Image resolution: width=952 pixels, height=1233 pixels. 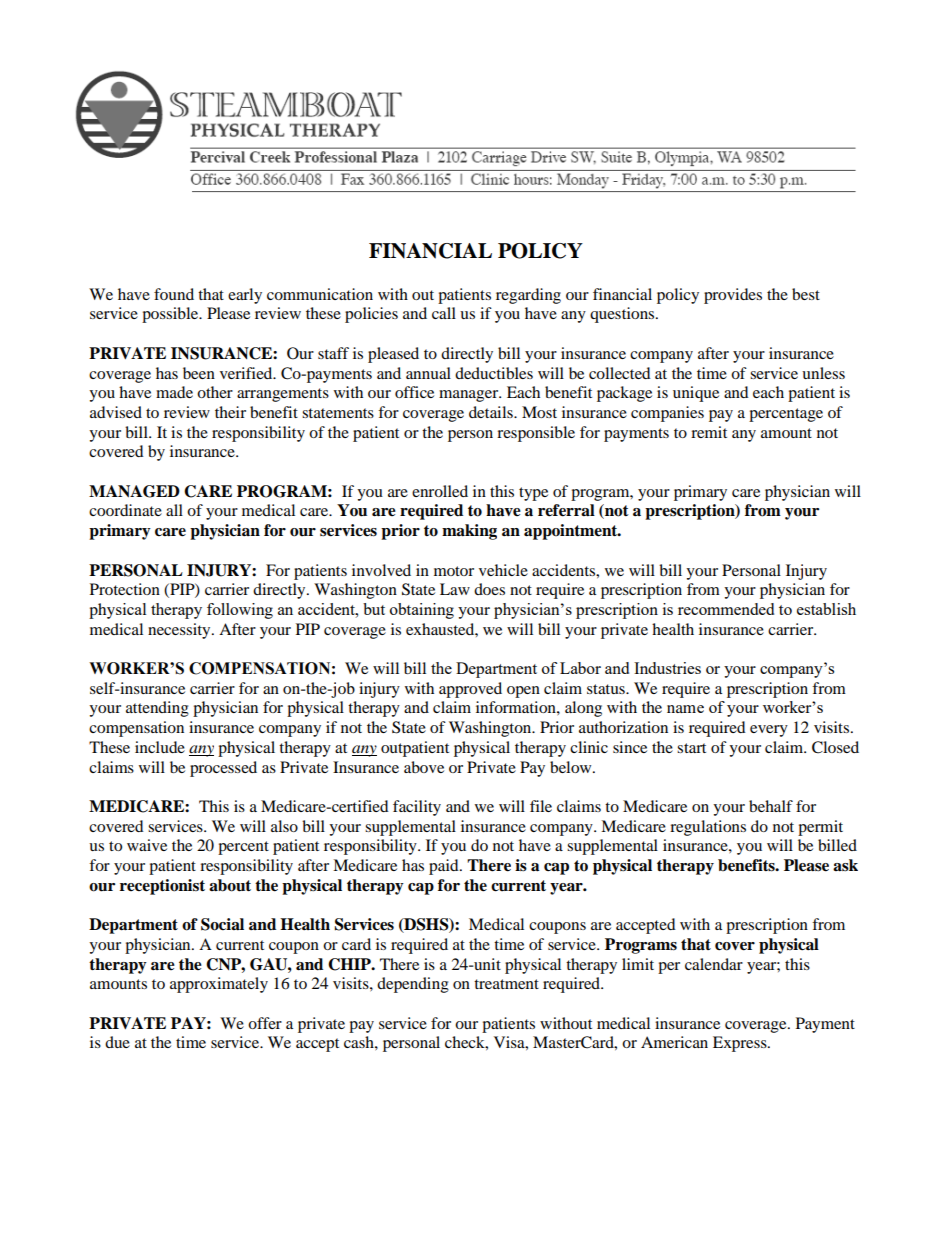 What do you see at coordinates (667, 668) in the document?
I see `Industries` at bounding box center [667, 668].
